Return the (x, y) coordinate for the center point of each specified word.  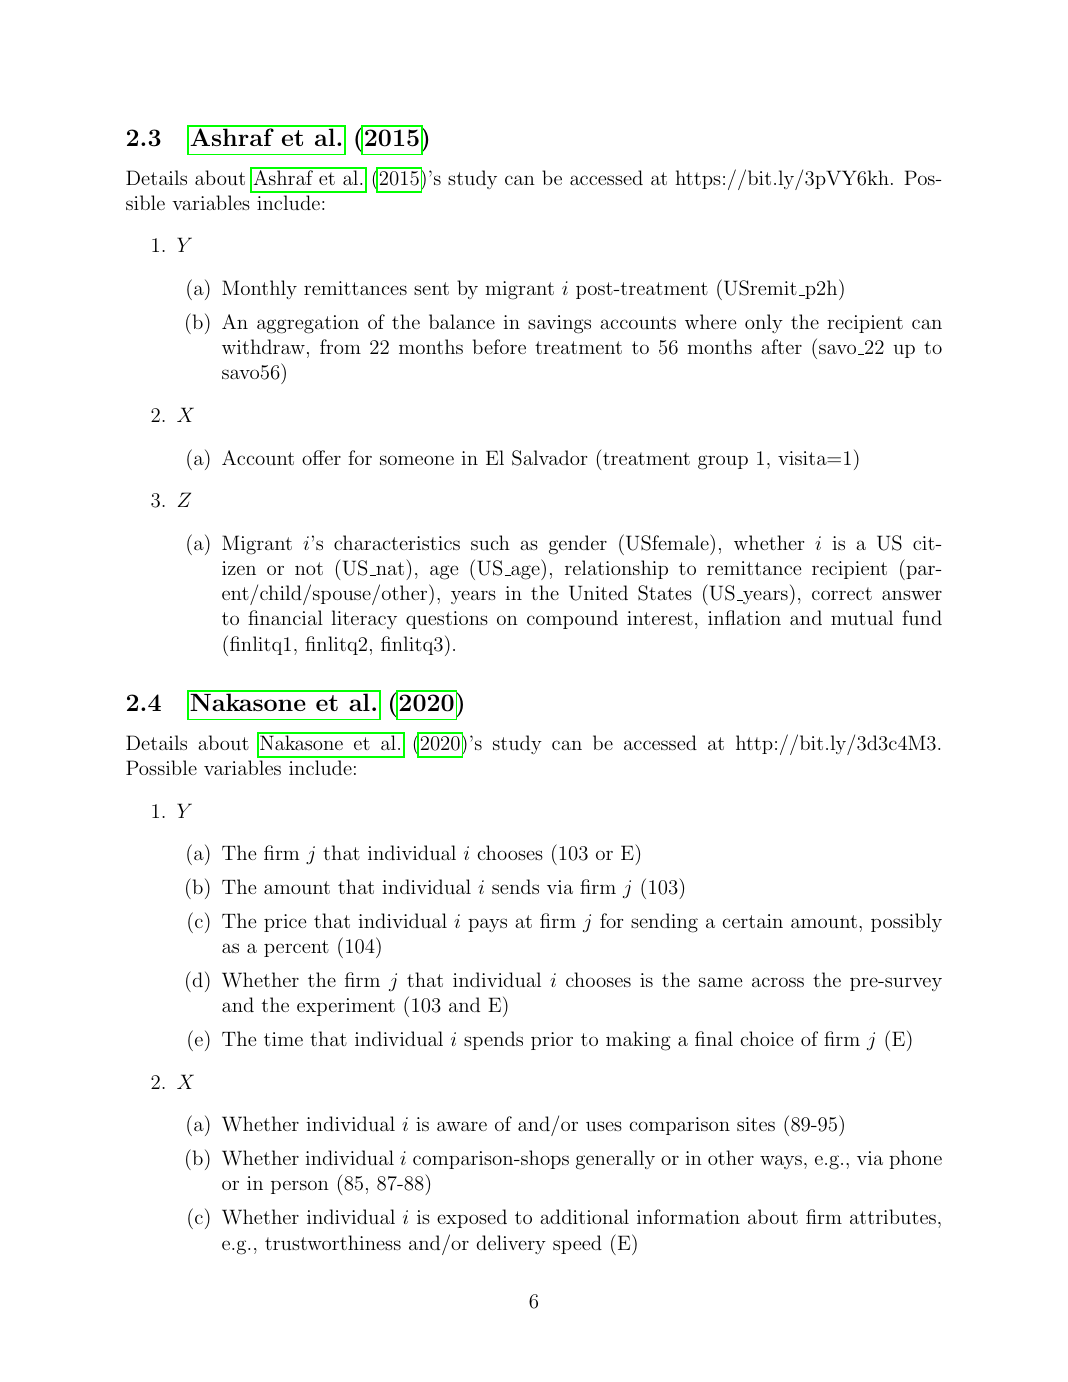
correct (842, 593)
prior (552, 1041)
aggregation (308, 324)
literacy (364, 619)
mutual (862, 617)
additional (585, 1216)
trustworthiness (333, 1242)
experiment (346, 1007)
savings (559, 324)
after (782, 346)
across (778, 982)
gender (578, 545)
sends (515, 886)
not (309, 568)
